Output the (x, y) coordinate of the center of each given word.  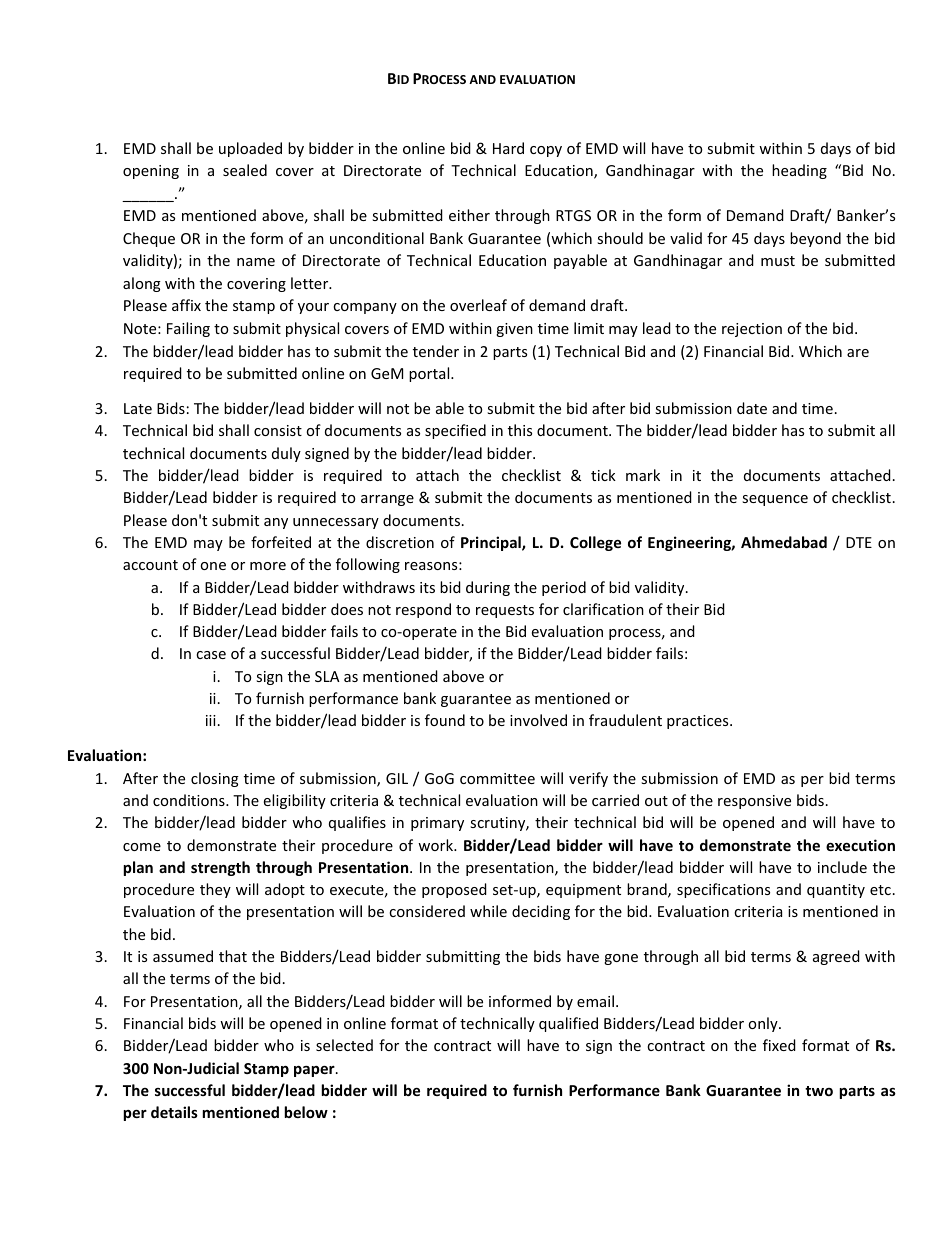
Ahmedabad (784, 542)
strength (220, 868)
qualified (568, 1024)
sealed (245, 170)
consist (278, 430)
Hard (508, 148)
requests (505, 611)
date (752, 408)
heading (799, 171)
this (520, 430)
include (842, 867)
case (211, 655)
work (437, 845)
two (819, 1091)
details (174, 1112)
